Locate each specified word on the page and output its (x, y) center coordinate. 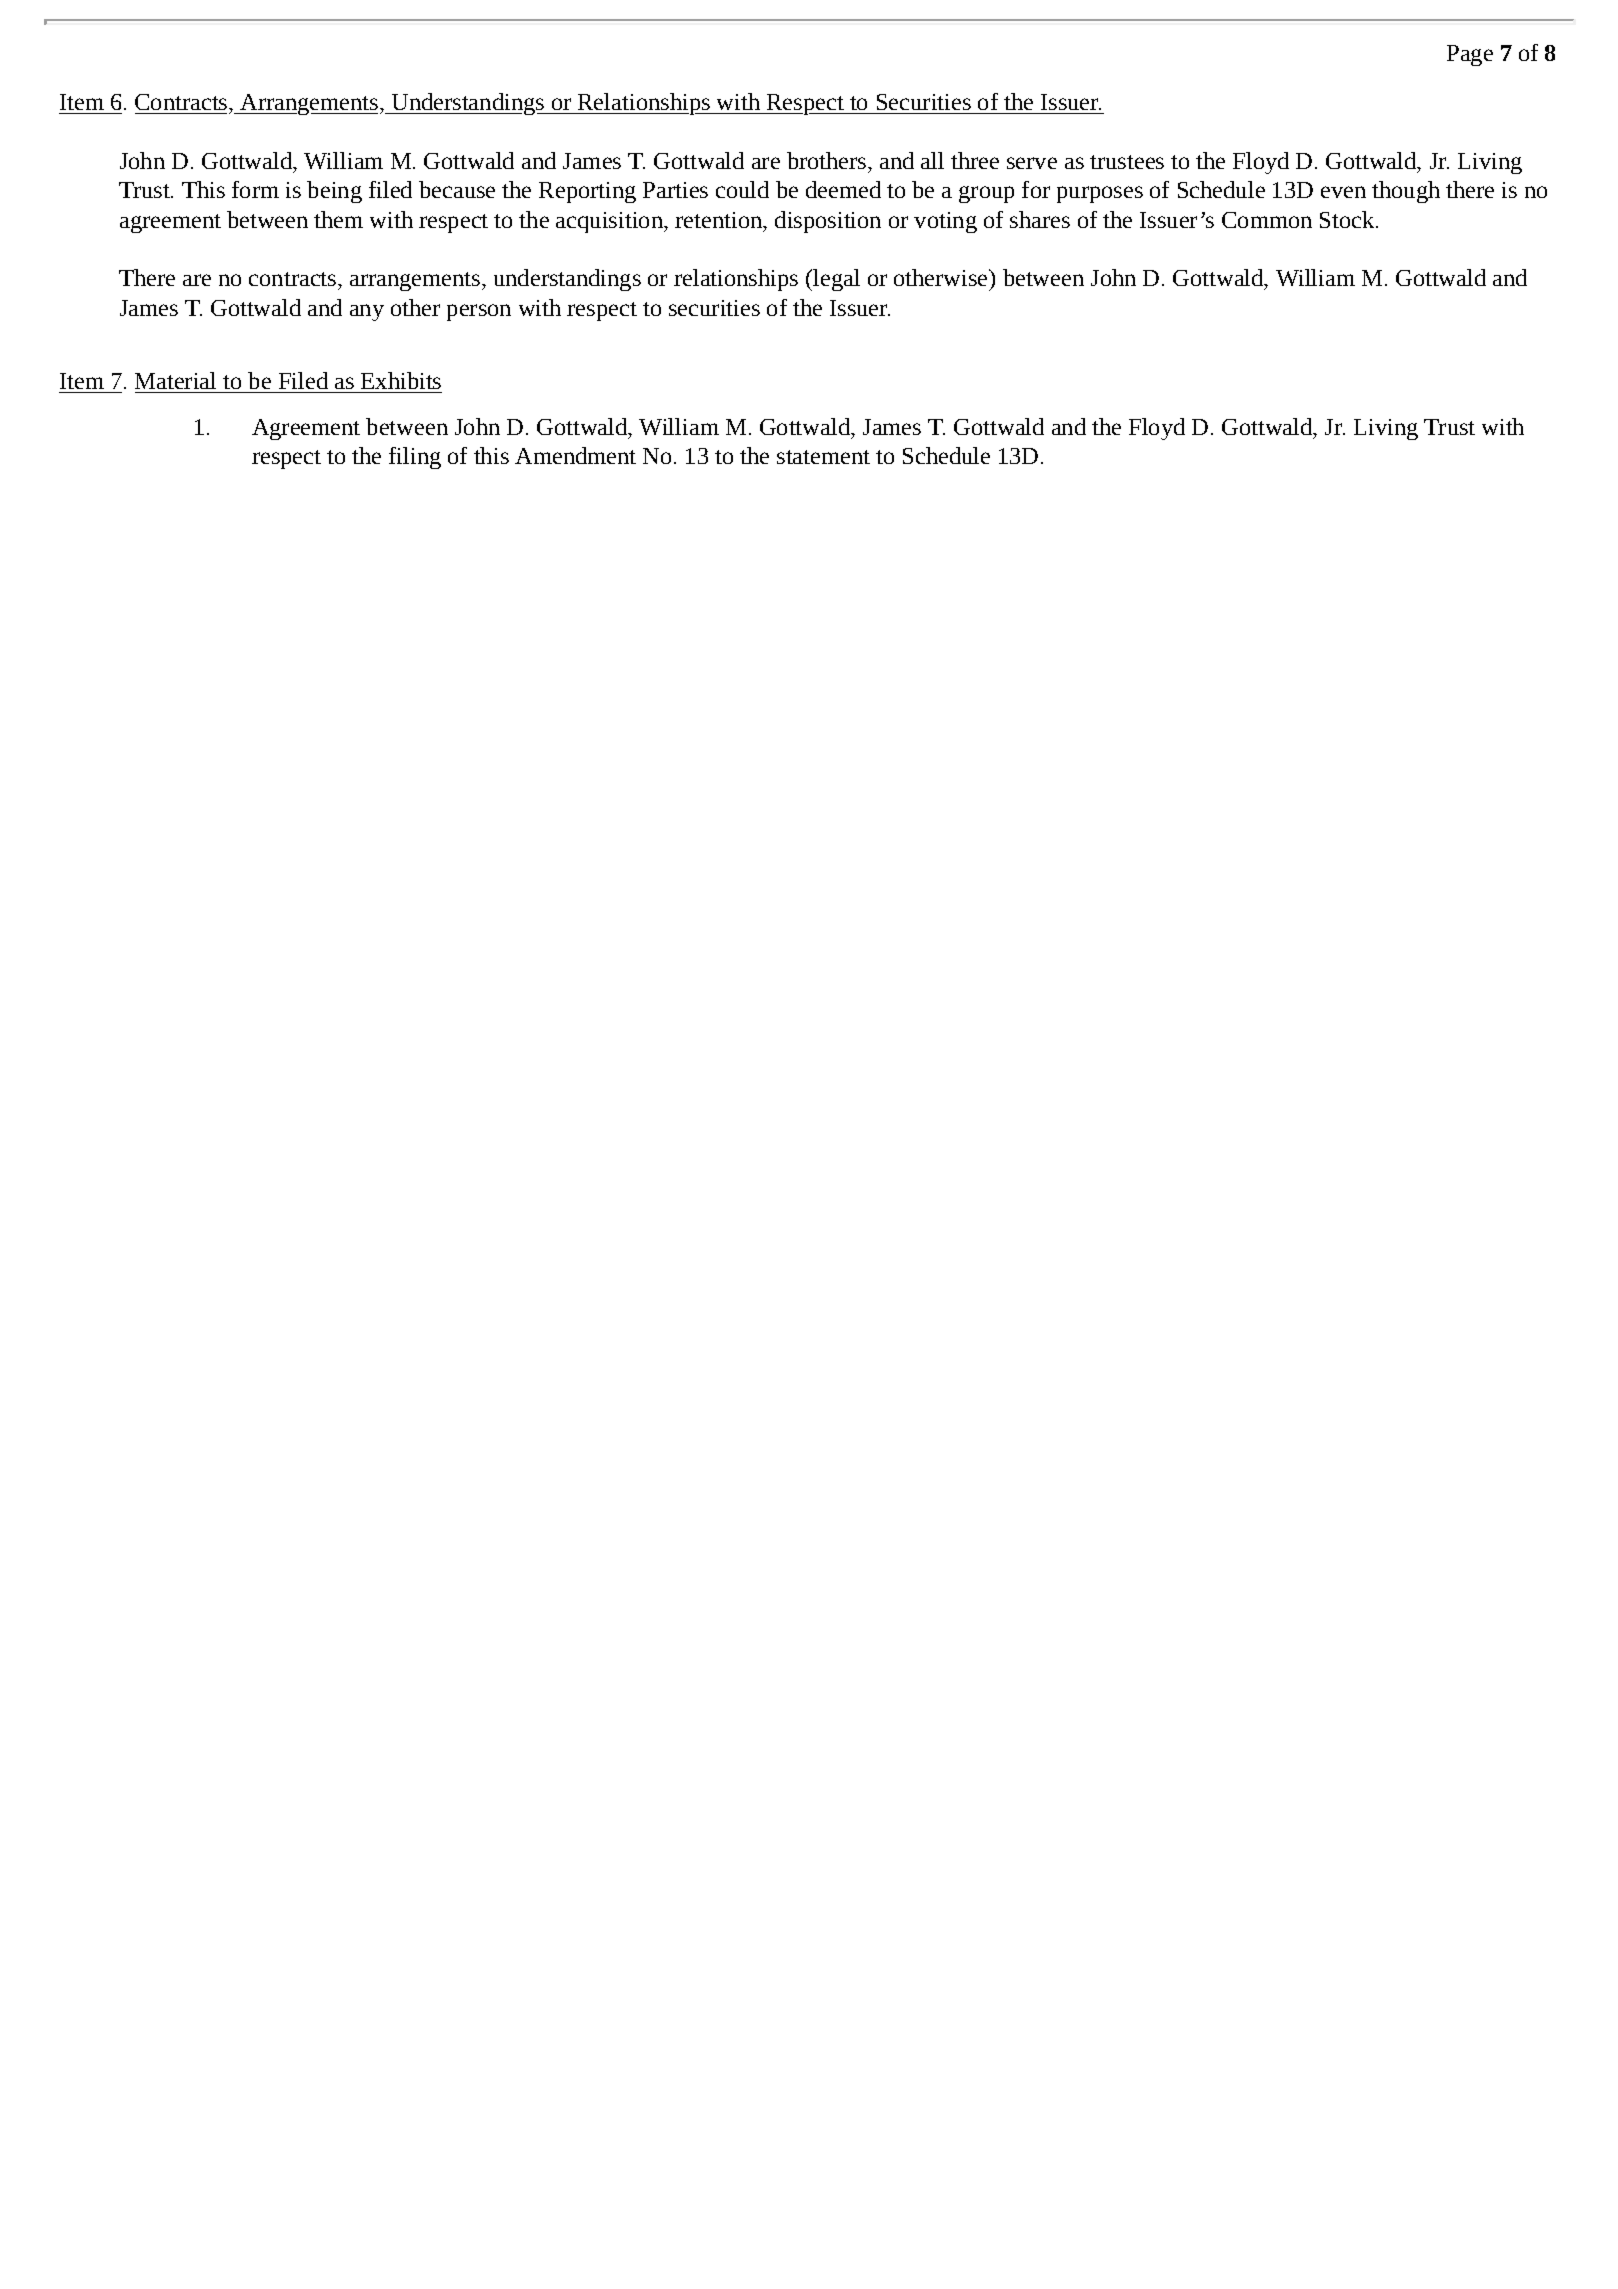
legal (836, 280)
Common (1267, 220)
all (932, 160)
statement (823, 457)
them (338, 219)
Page (1470, 55)
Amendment (575, 455)
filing (415, 458)
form (255, 189)
